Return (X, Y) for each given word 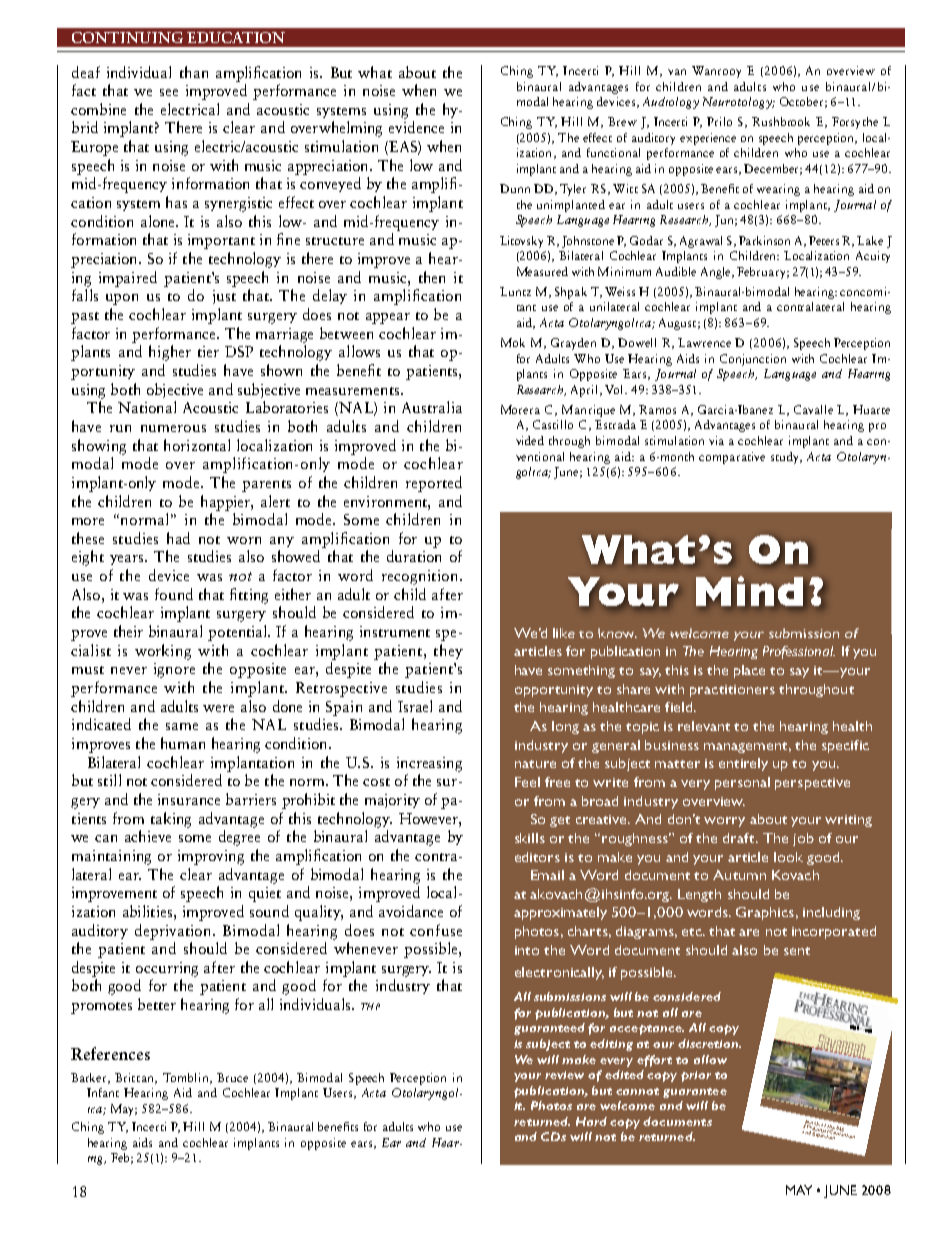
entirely (743, 764)
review (564, 1075)
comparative (732, 458)
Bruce (232, 1077)
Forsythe (855, 123)
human (183, 743)
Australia (432, 407)
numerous (173, 428)
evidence (416, 127)
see (169, 92)
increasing (429, 764)
